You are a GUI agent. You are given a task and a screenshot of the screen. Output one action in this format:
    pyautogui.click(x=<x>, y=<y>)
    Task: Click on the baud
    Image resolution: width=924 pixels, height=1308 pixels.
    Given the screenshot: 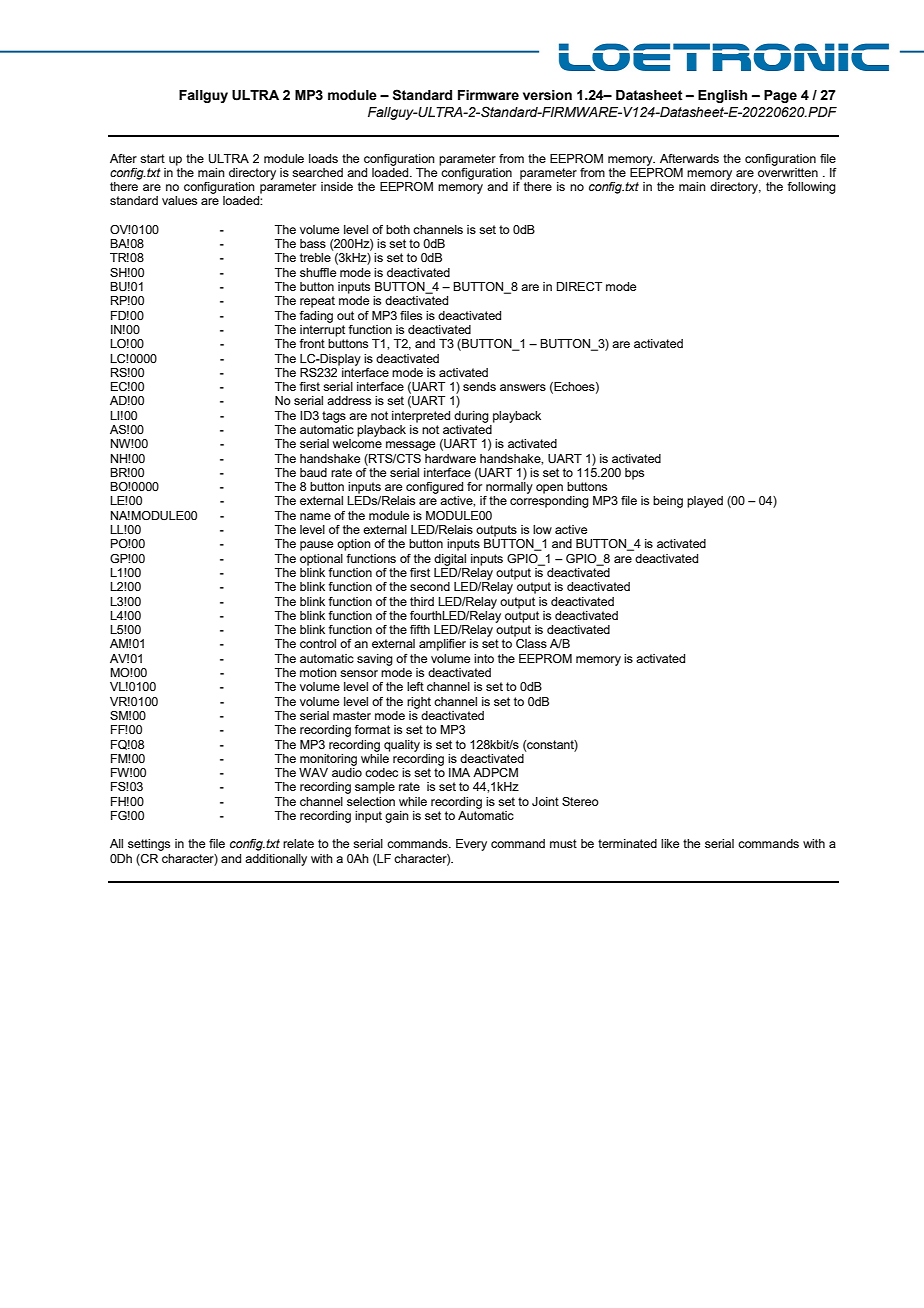 What is the action you would take?
    pyautogui.click(x=313, y=472)
